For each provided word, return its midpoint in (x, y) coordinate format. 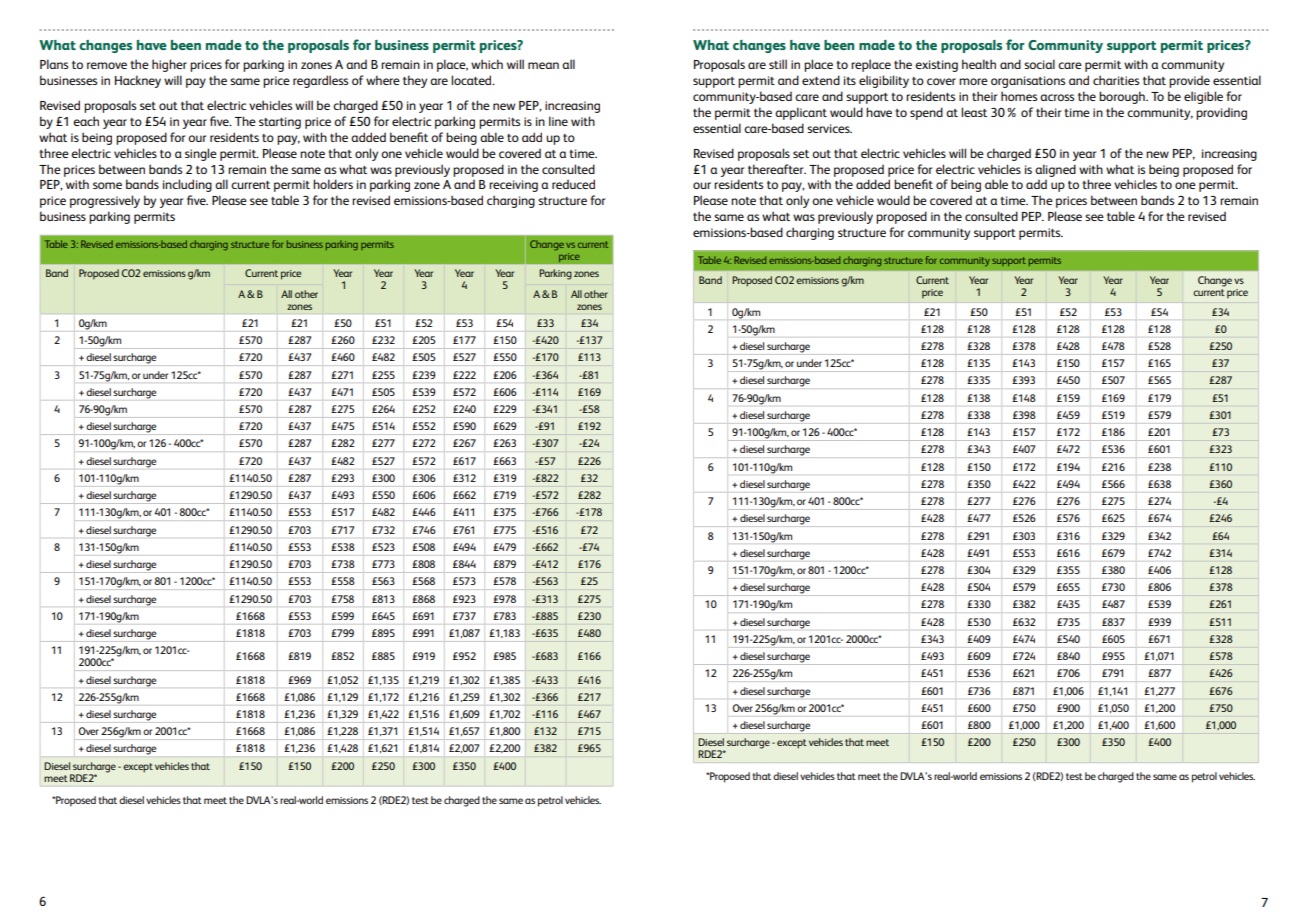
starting (280, 123)
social (1039, 64)
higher (169, 65)
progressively (105, 201)
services (829, 128)
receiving (513, 186)
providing (1221, 113)
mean (543, 65)
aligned (1055, 170)
